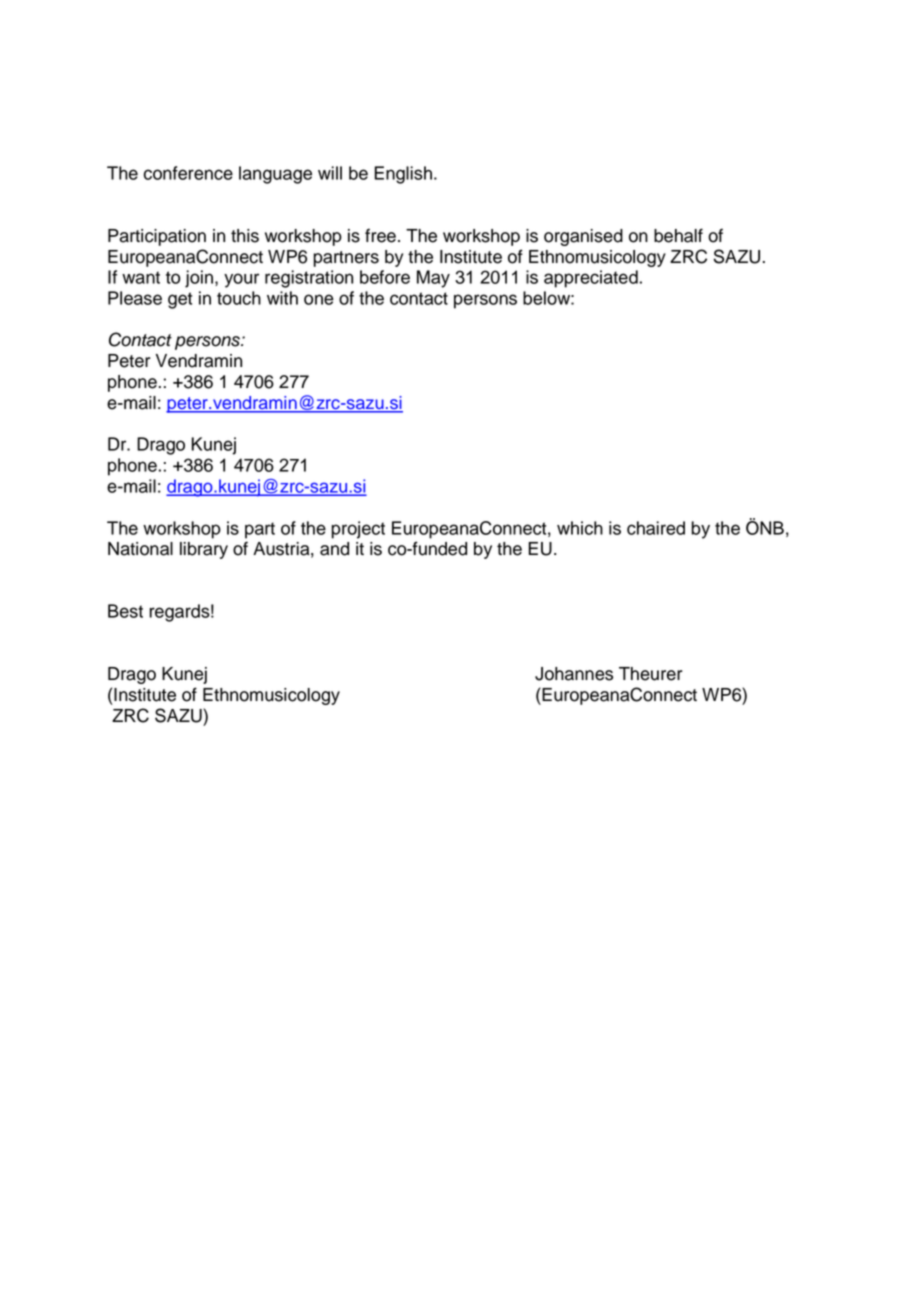 The width and height of the page is (924, 1308). What do you see at coordinates (125, 611) in the page?
I see `Best` at bounding box center [125, 611].
